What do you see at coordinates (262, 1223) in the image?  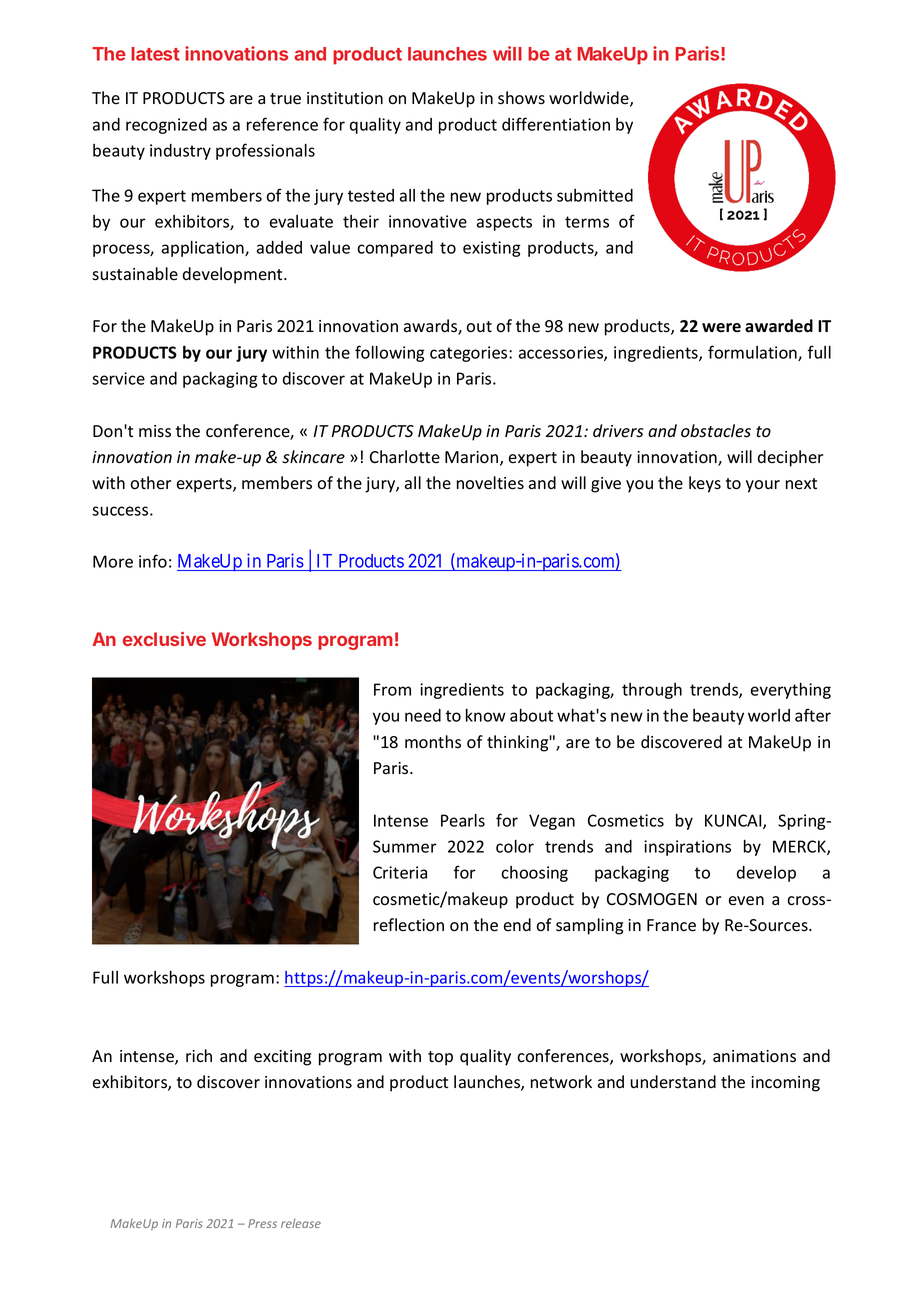 I see `Press` at bounding box center [262, 1223].
